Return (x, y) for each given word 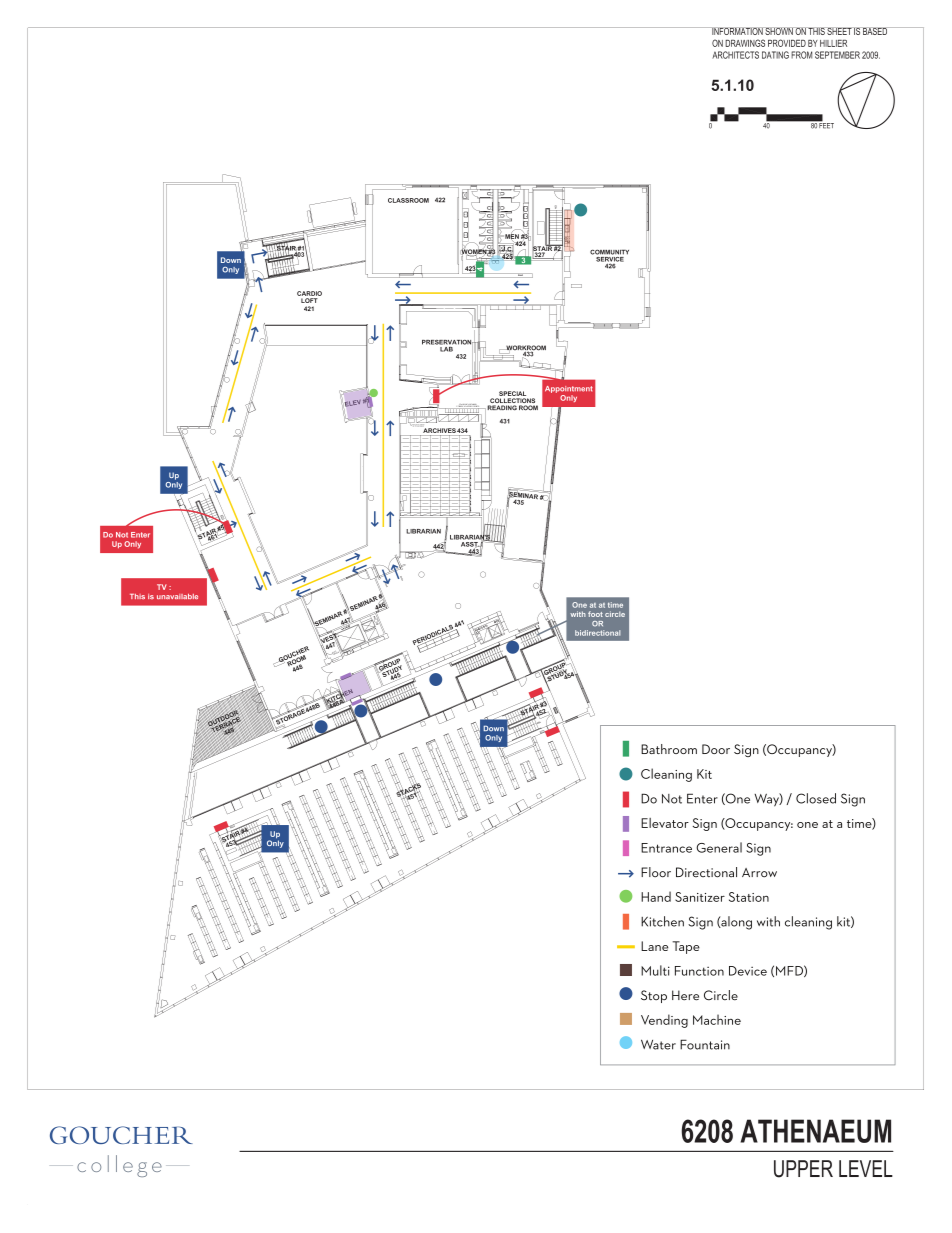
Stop (654, 996)
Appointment (569, 389)
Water (658, 1044)
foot (595, 614)
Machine (717, 1019)
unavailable (177, 596)
